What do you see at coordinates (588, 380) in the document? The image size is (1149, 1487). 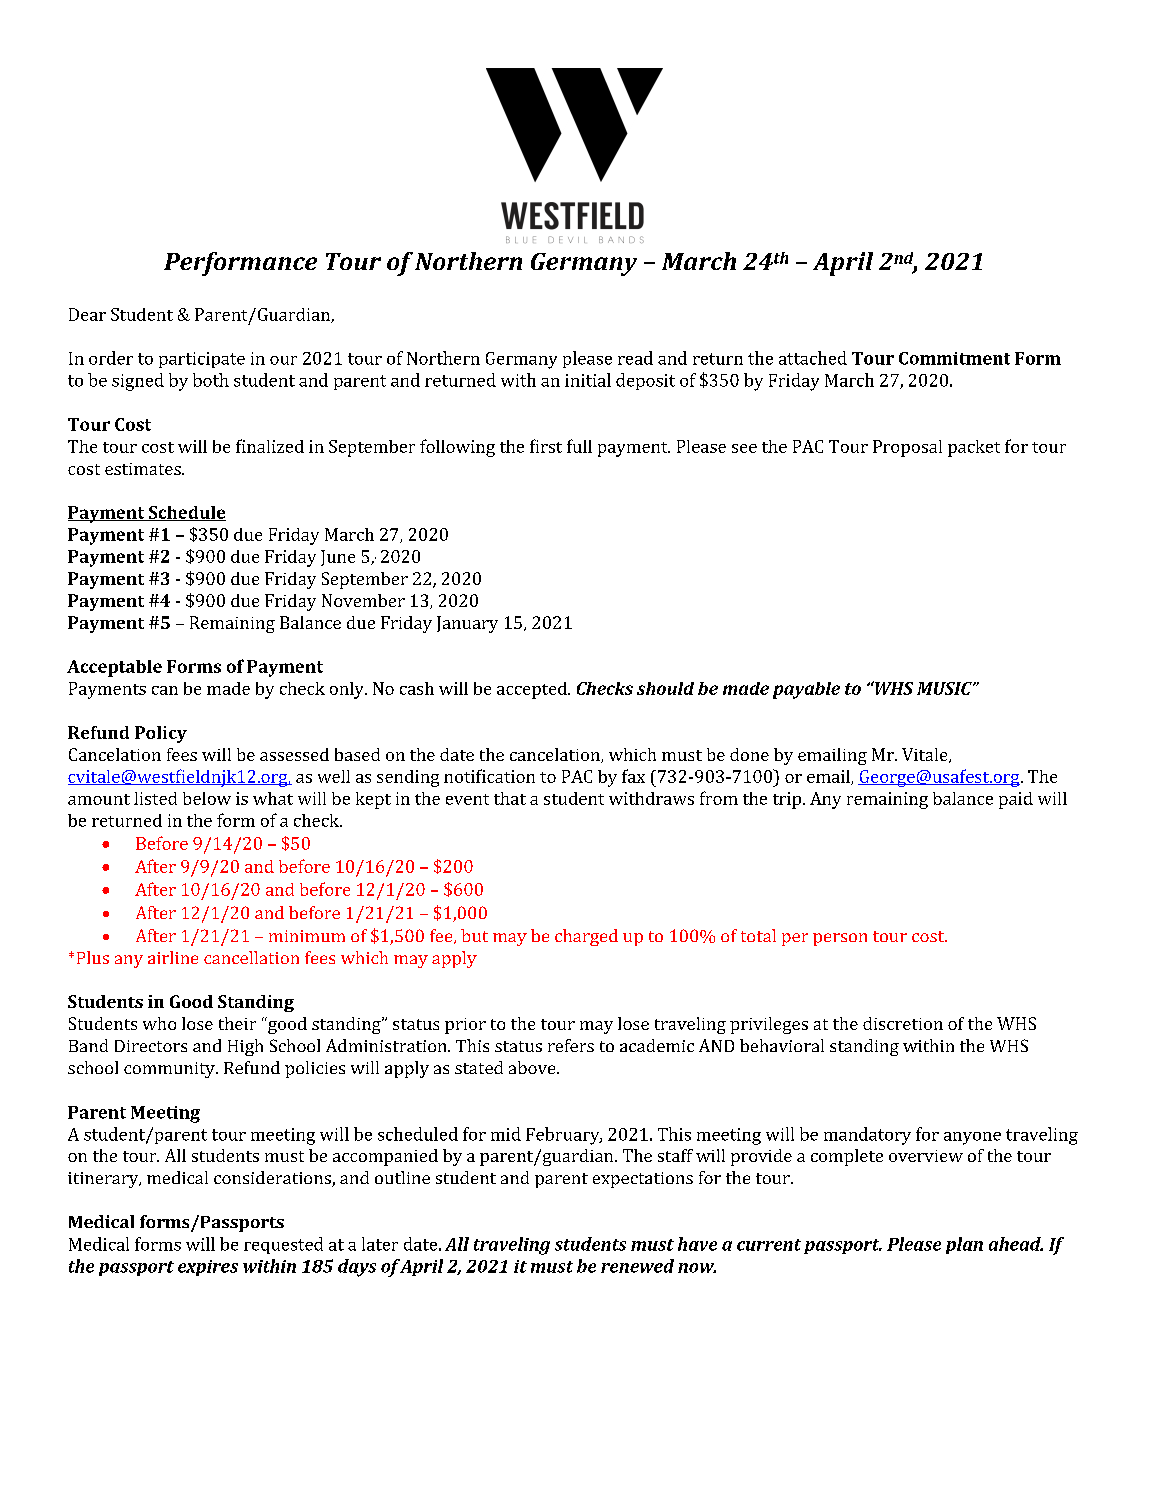 I see `initial` at bounding box center [588, 380].
